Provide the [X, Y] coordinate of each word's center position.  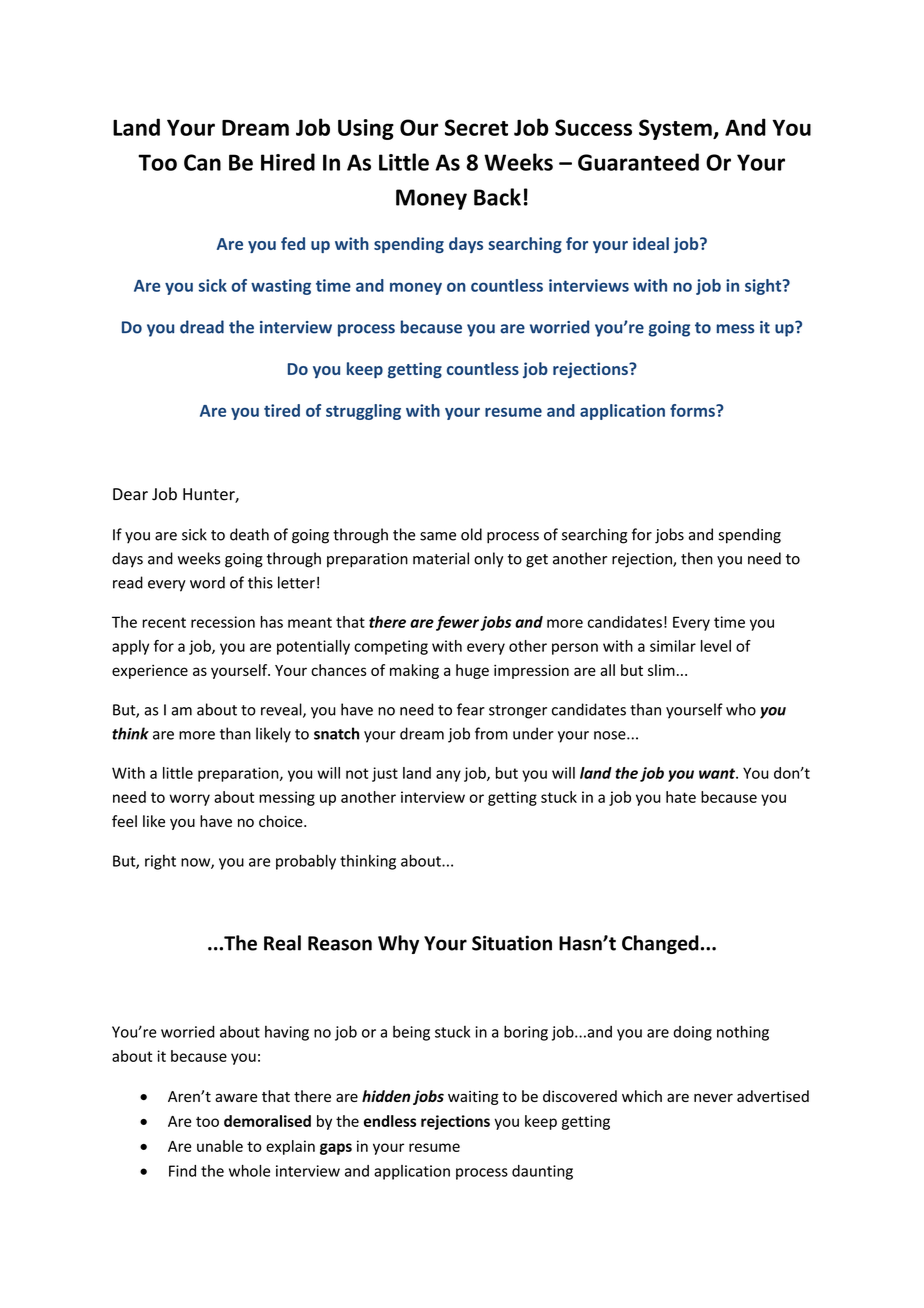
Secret [476, 127]
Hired [288, 162]
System [676, 129]
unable [220, 1146]
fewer [457, 623]
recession [223, 622]
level [716, 646]
